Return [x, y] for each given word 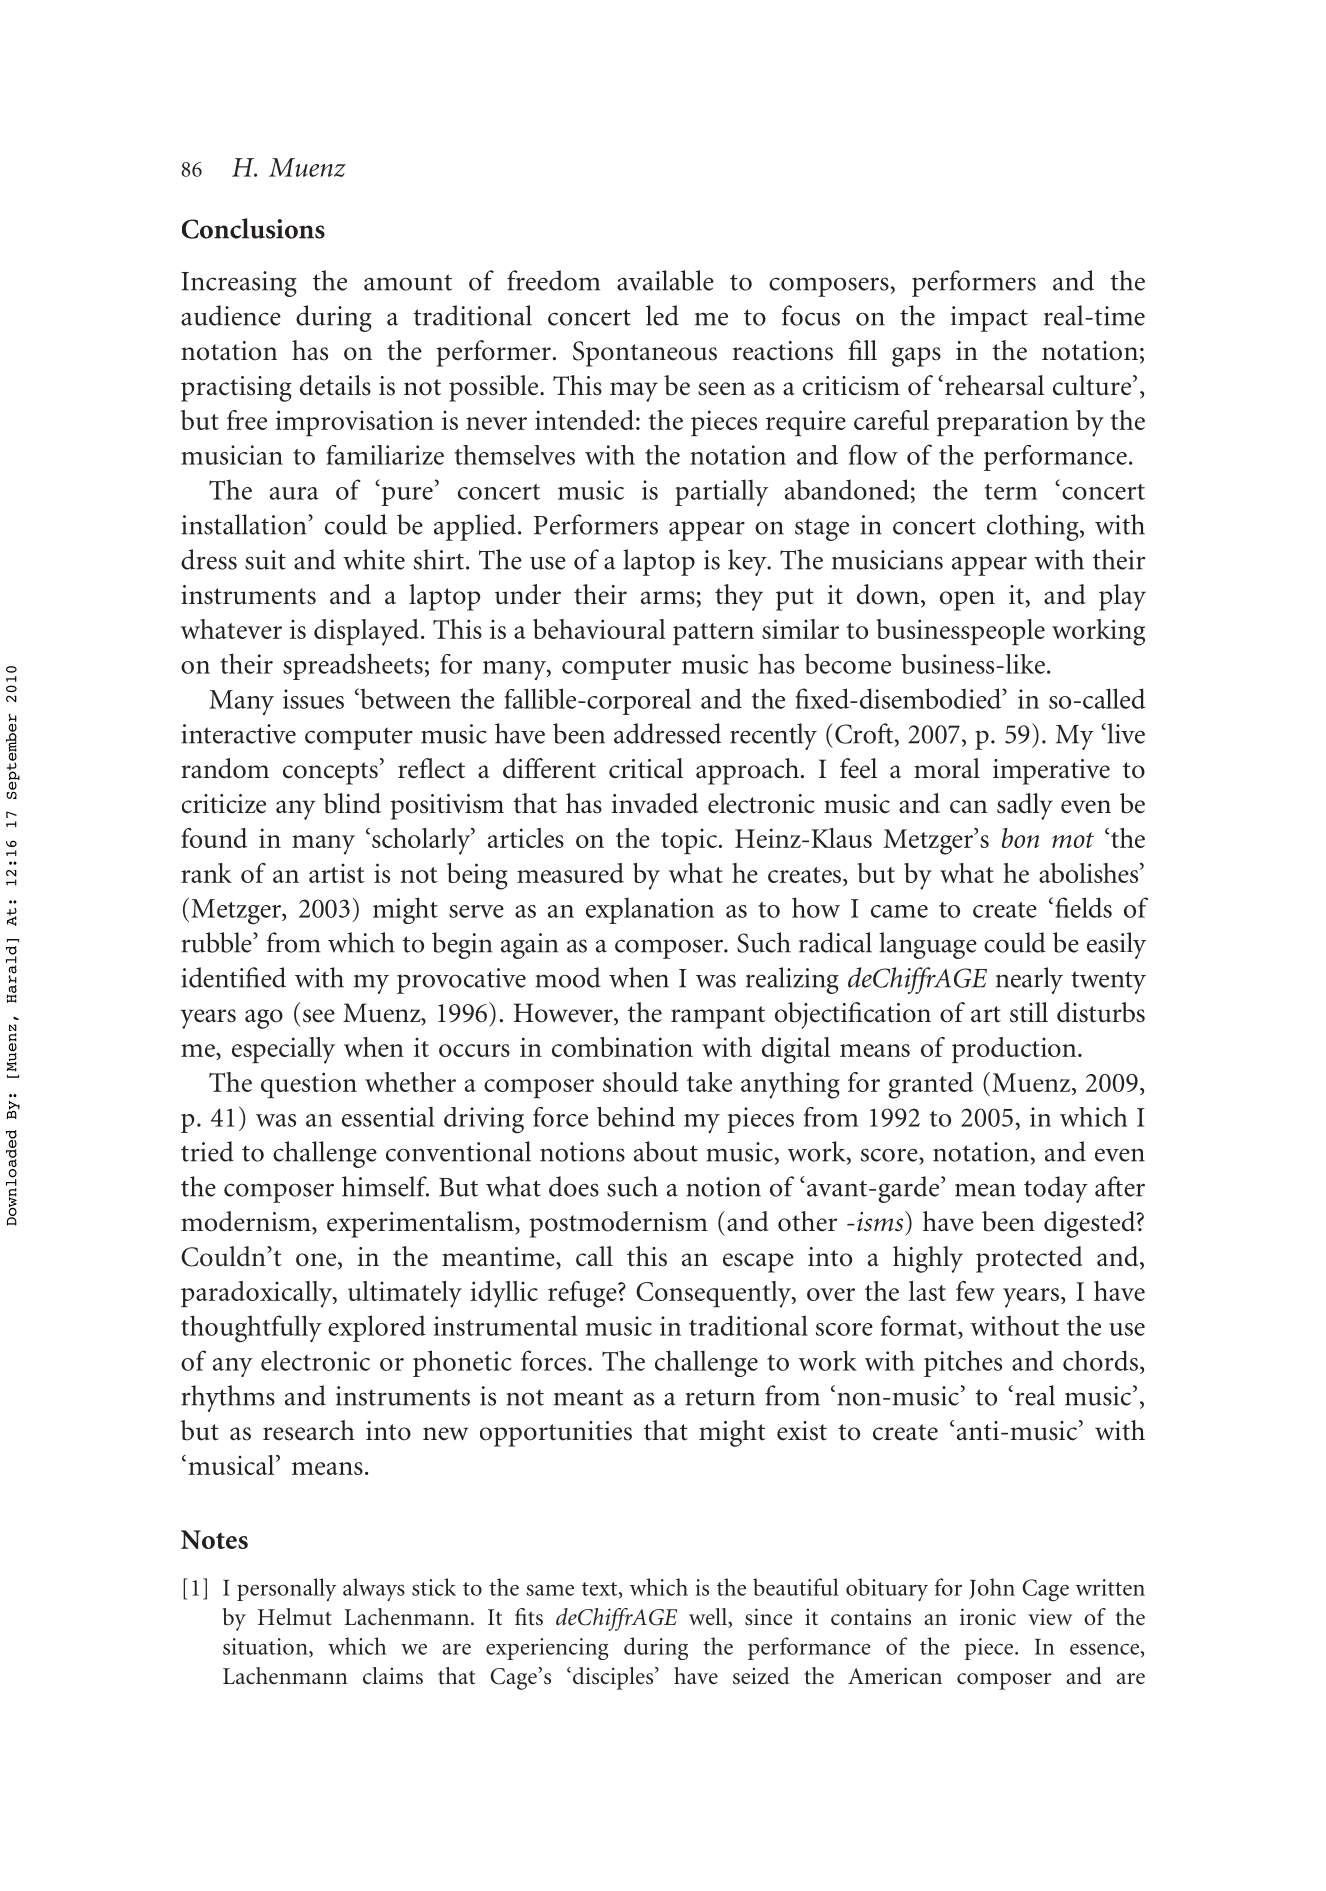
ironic [988, 1616]
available [665, 280]
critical [646, 768]
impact [989, 319]
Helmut [295, 1617]
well [709, 1618]
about [666, 1151]
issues [313, 699]
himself [385, 1186]
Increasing [239, 284]
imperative [1051, 772]
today [1056, 1189]
